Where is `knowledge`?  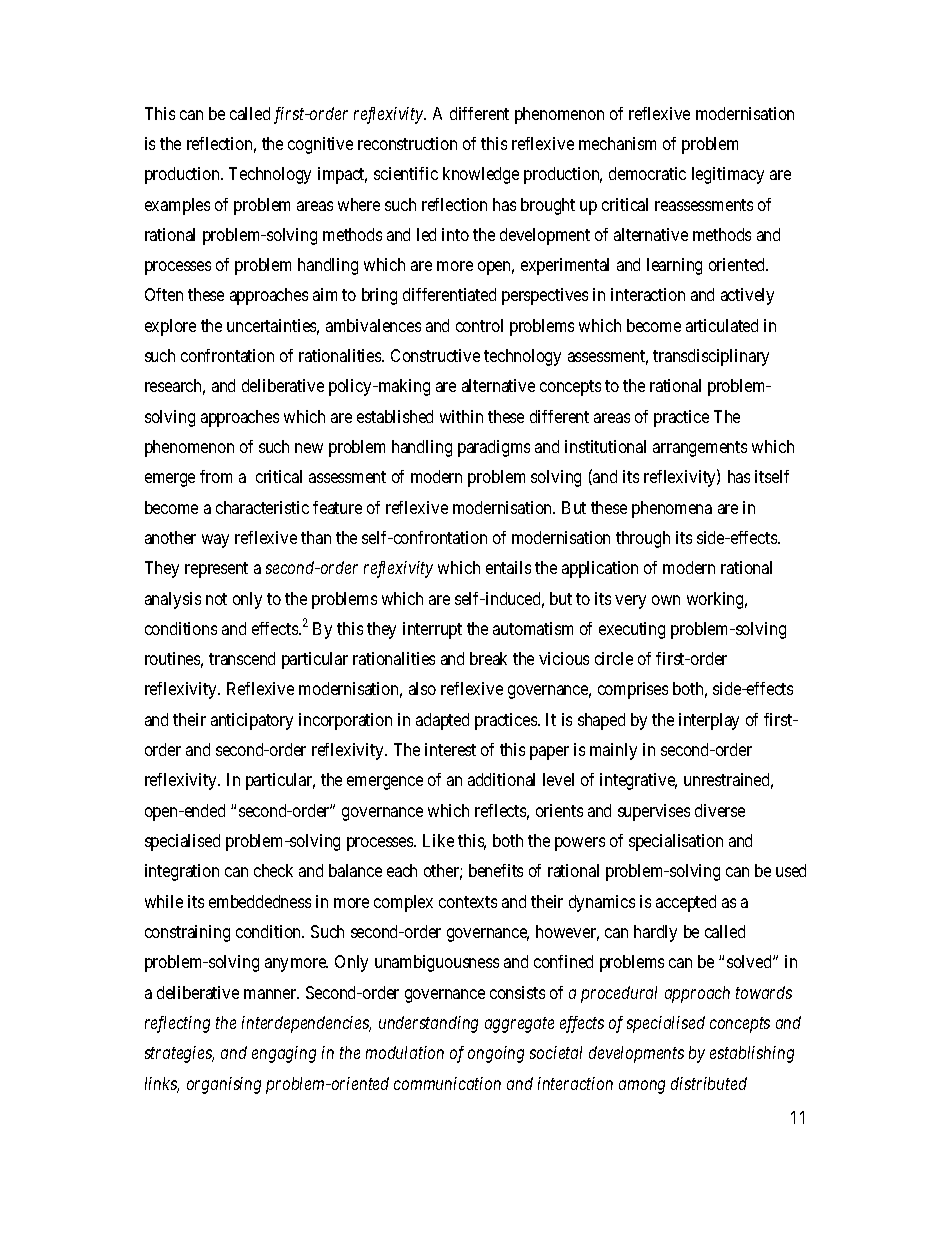 knowledge is located at coordinates (481, 175).
